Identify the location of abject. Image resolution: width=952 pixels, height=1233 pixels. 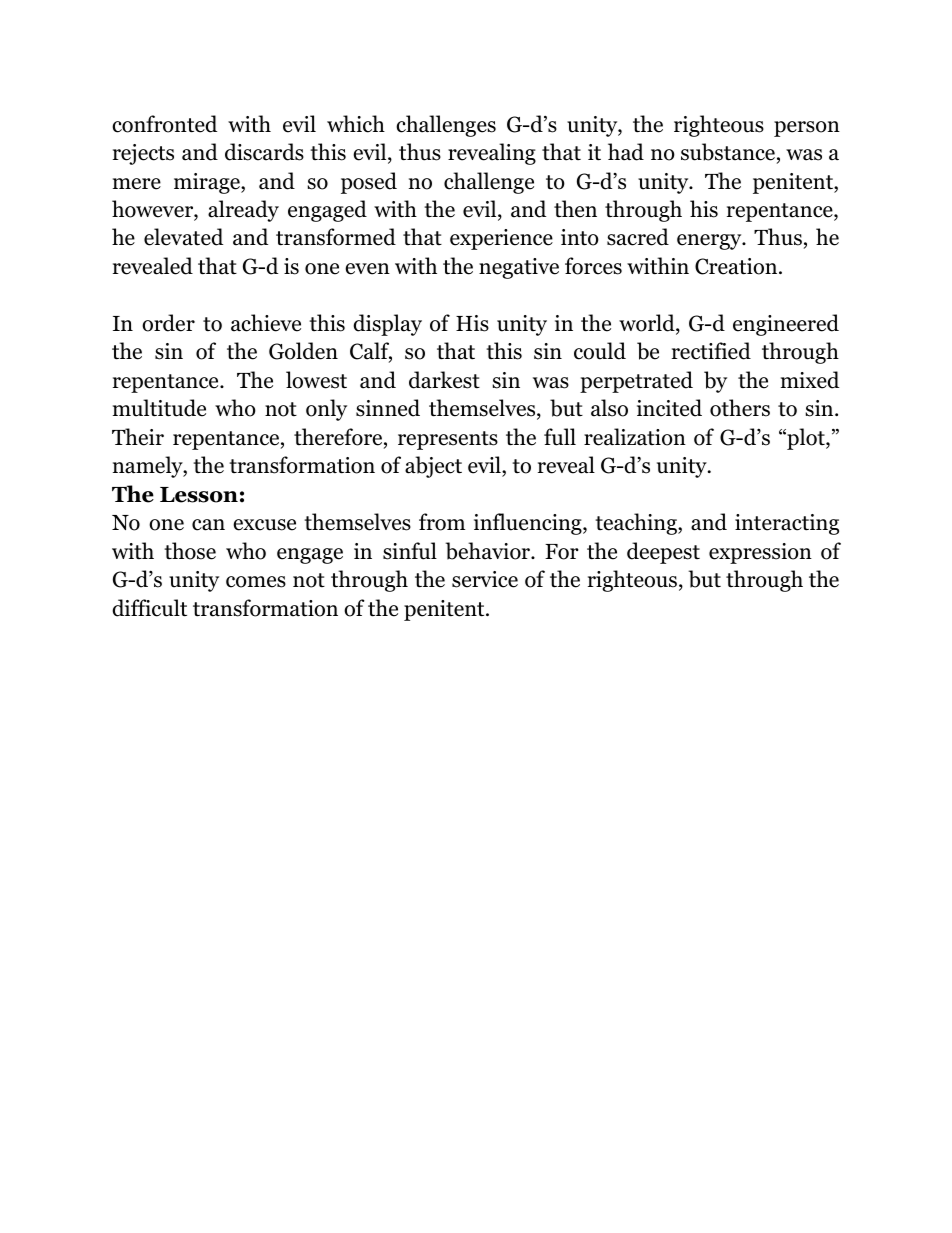
(433, 467).
